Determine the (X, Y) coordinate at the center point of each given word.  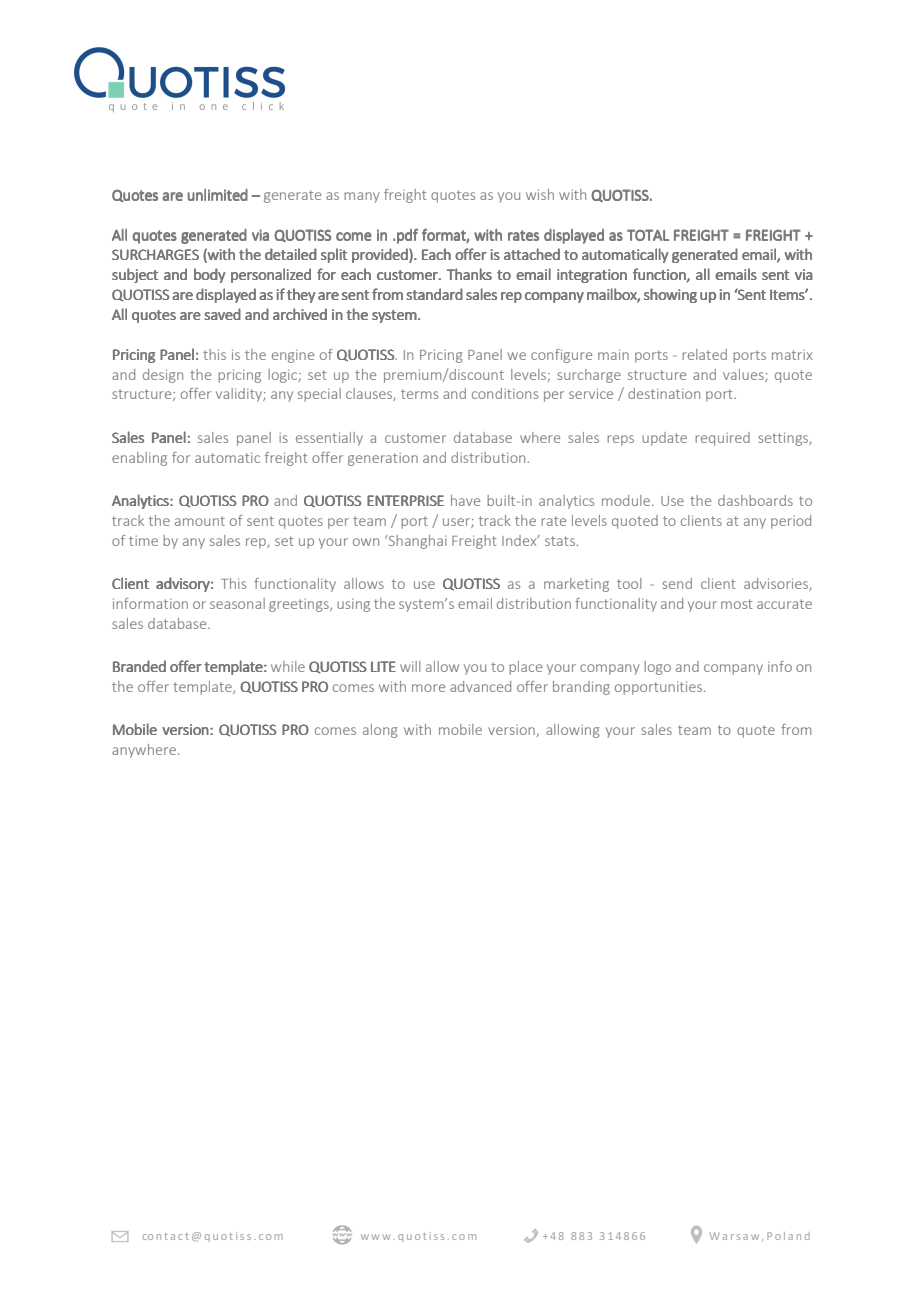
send (677, 583)
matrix (792, 355)
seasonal (237, 603)
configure (561, 356)
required (722, 439)
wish (540, 194)
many (362, 197)
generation (383, 459)
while (288, 666)
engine (293, 356)
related (704, 354)
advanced (480, 686)
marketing (576, 585)
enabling (139, 459)
